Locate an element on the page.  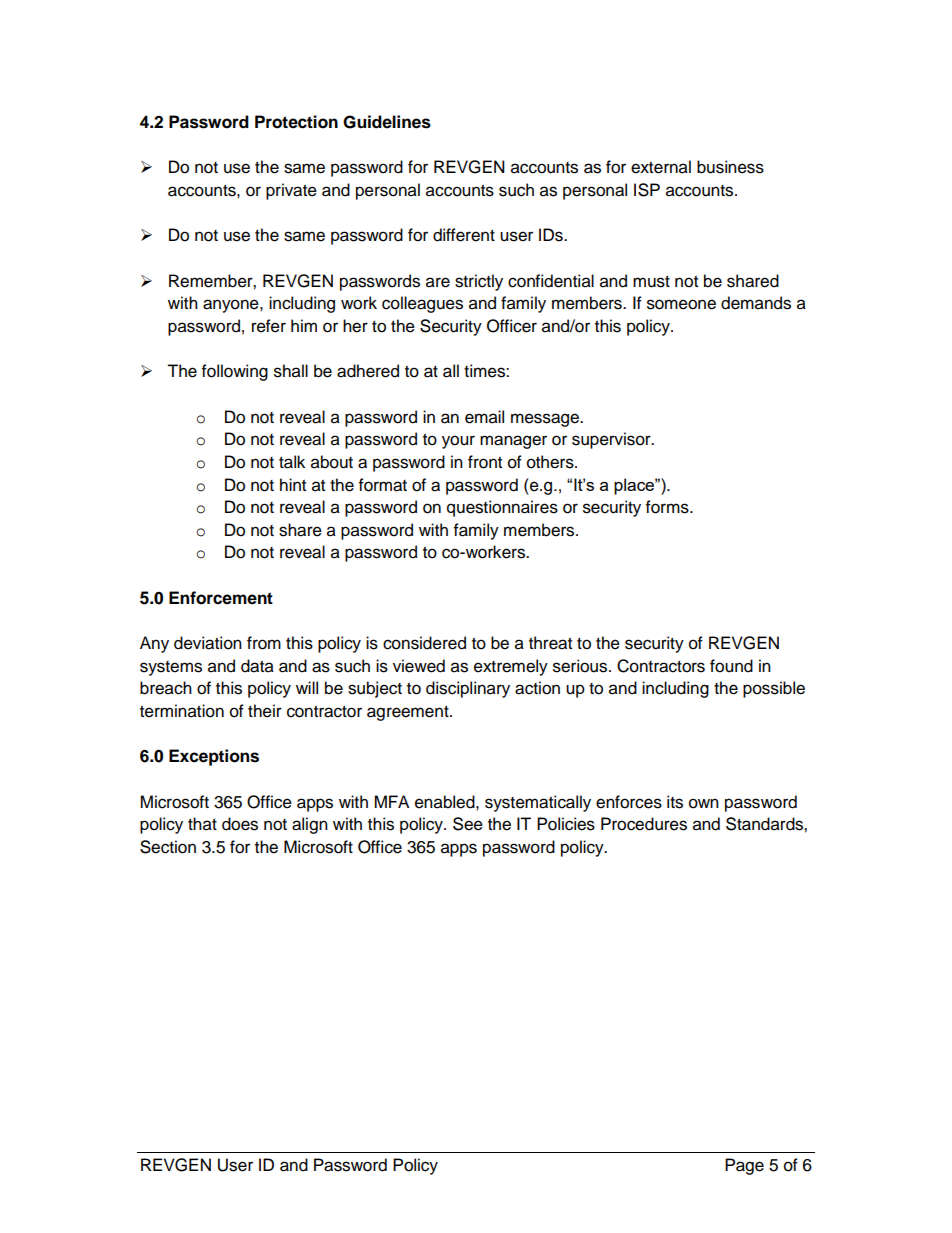
Guidelines is located at coordinates (387, 122).
